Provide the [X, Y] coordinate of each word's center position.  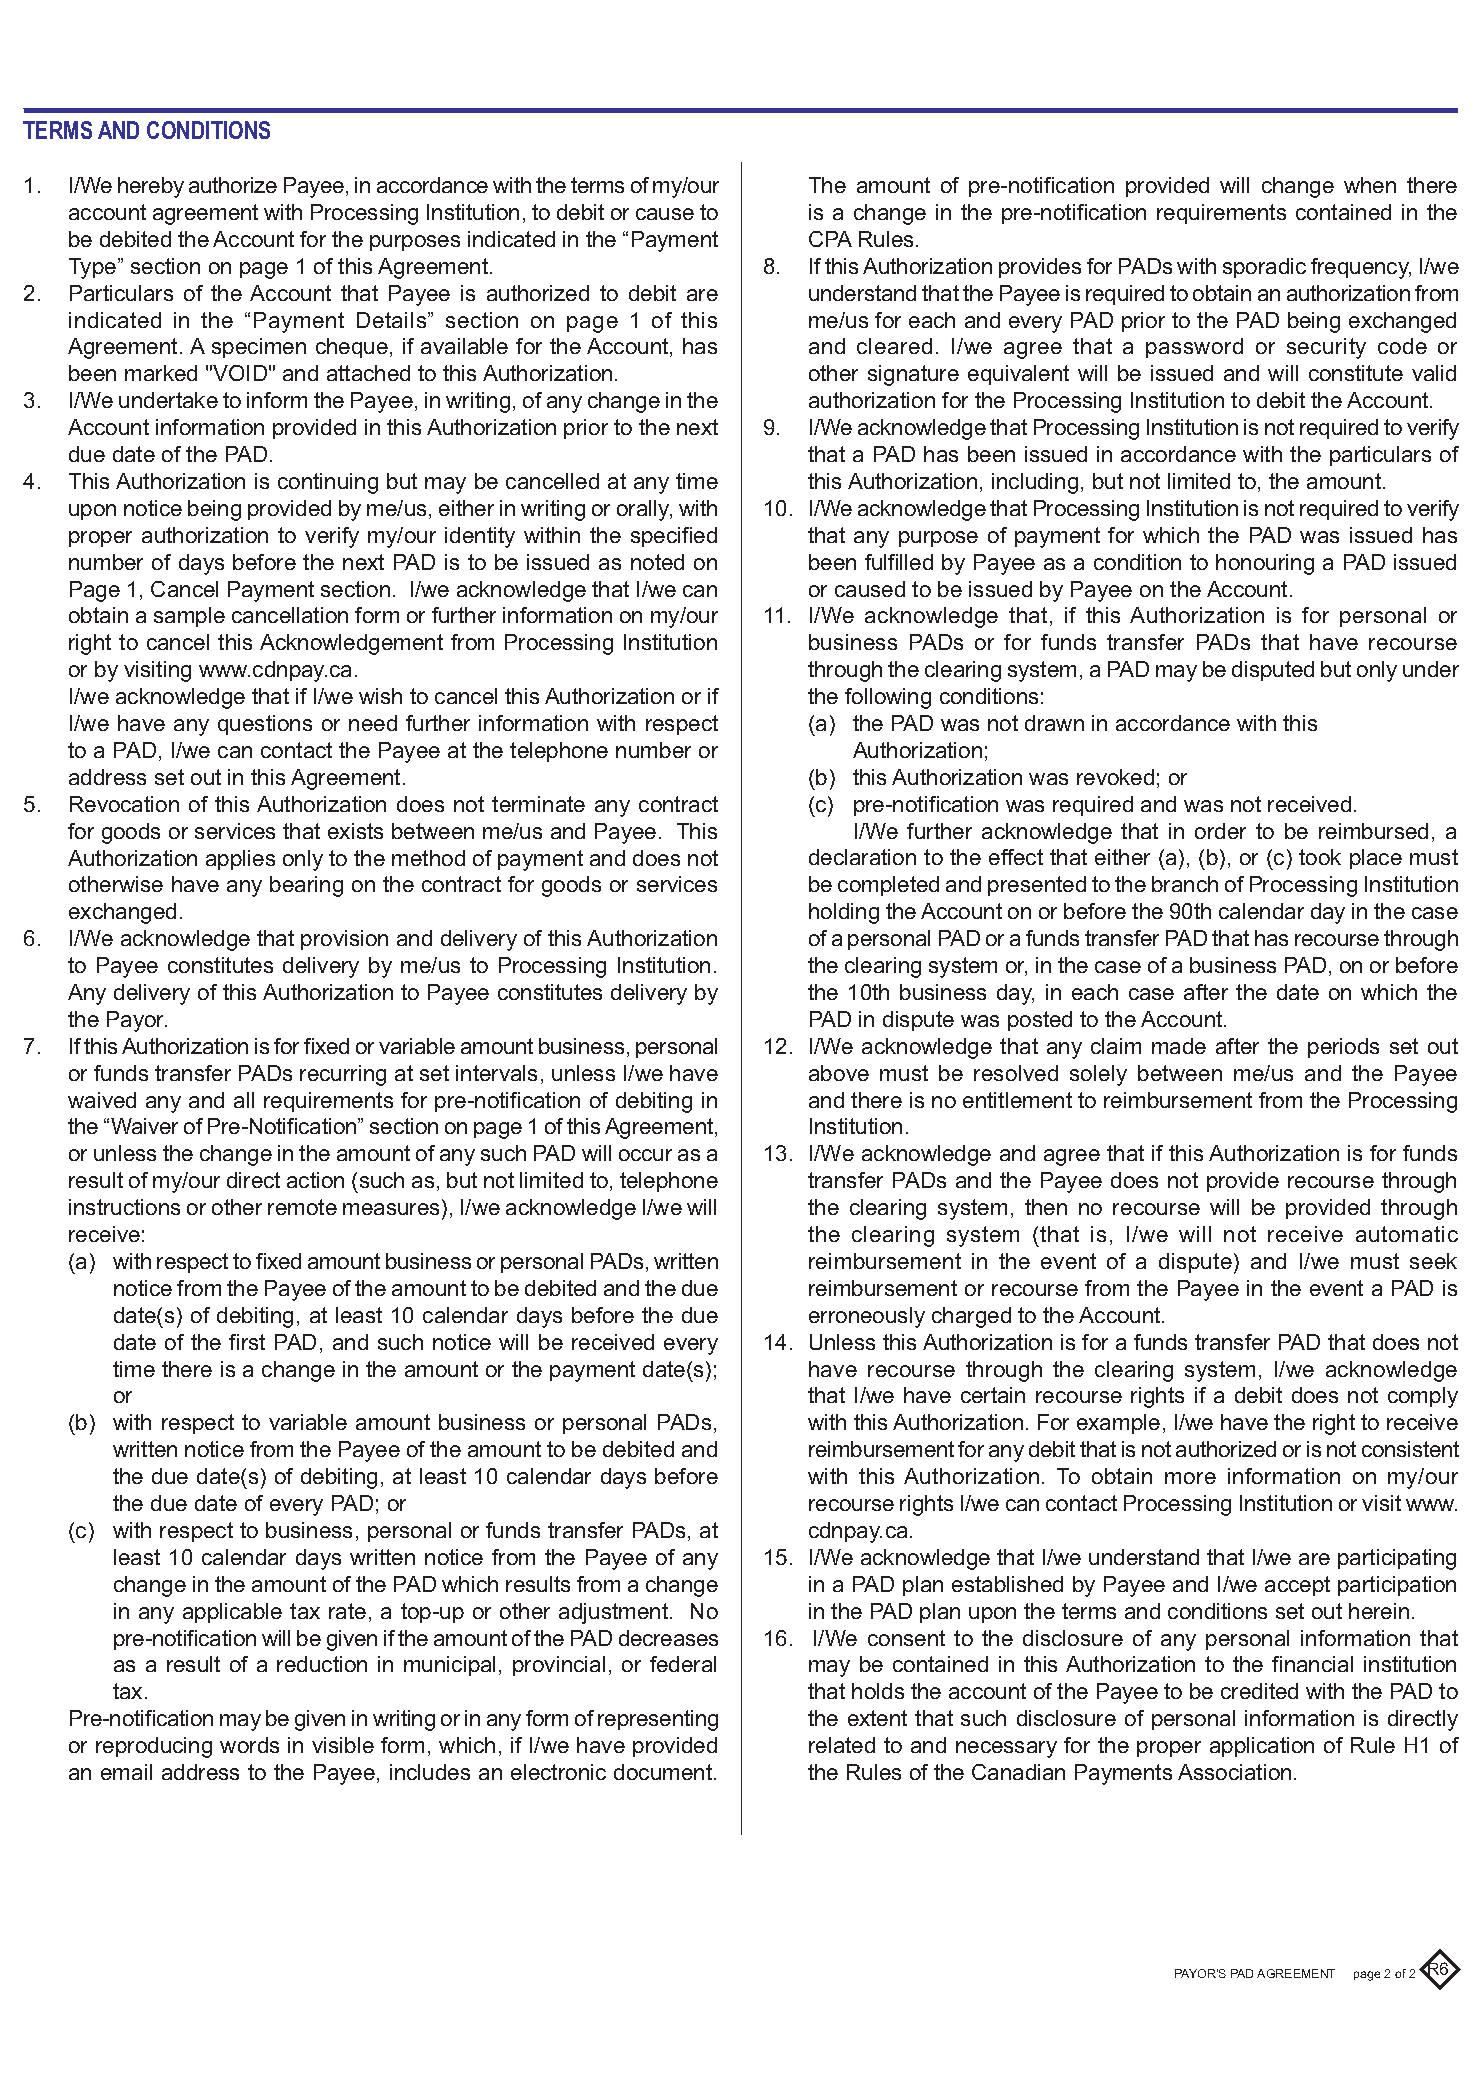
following [888, 698]
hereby [151, 187]
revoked [1115, 777]
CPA [830, 239]
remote [302, 1207]
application [1262, 1747]
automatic [1407, 1234]
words [249, 1745]
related [842, 1745]
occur [645, 1155]
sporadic [1264, 268]
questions [265, 725]
